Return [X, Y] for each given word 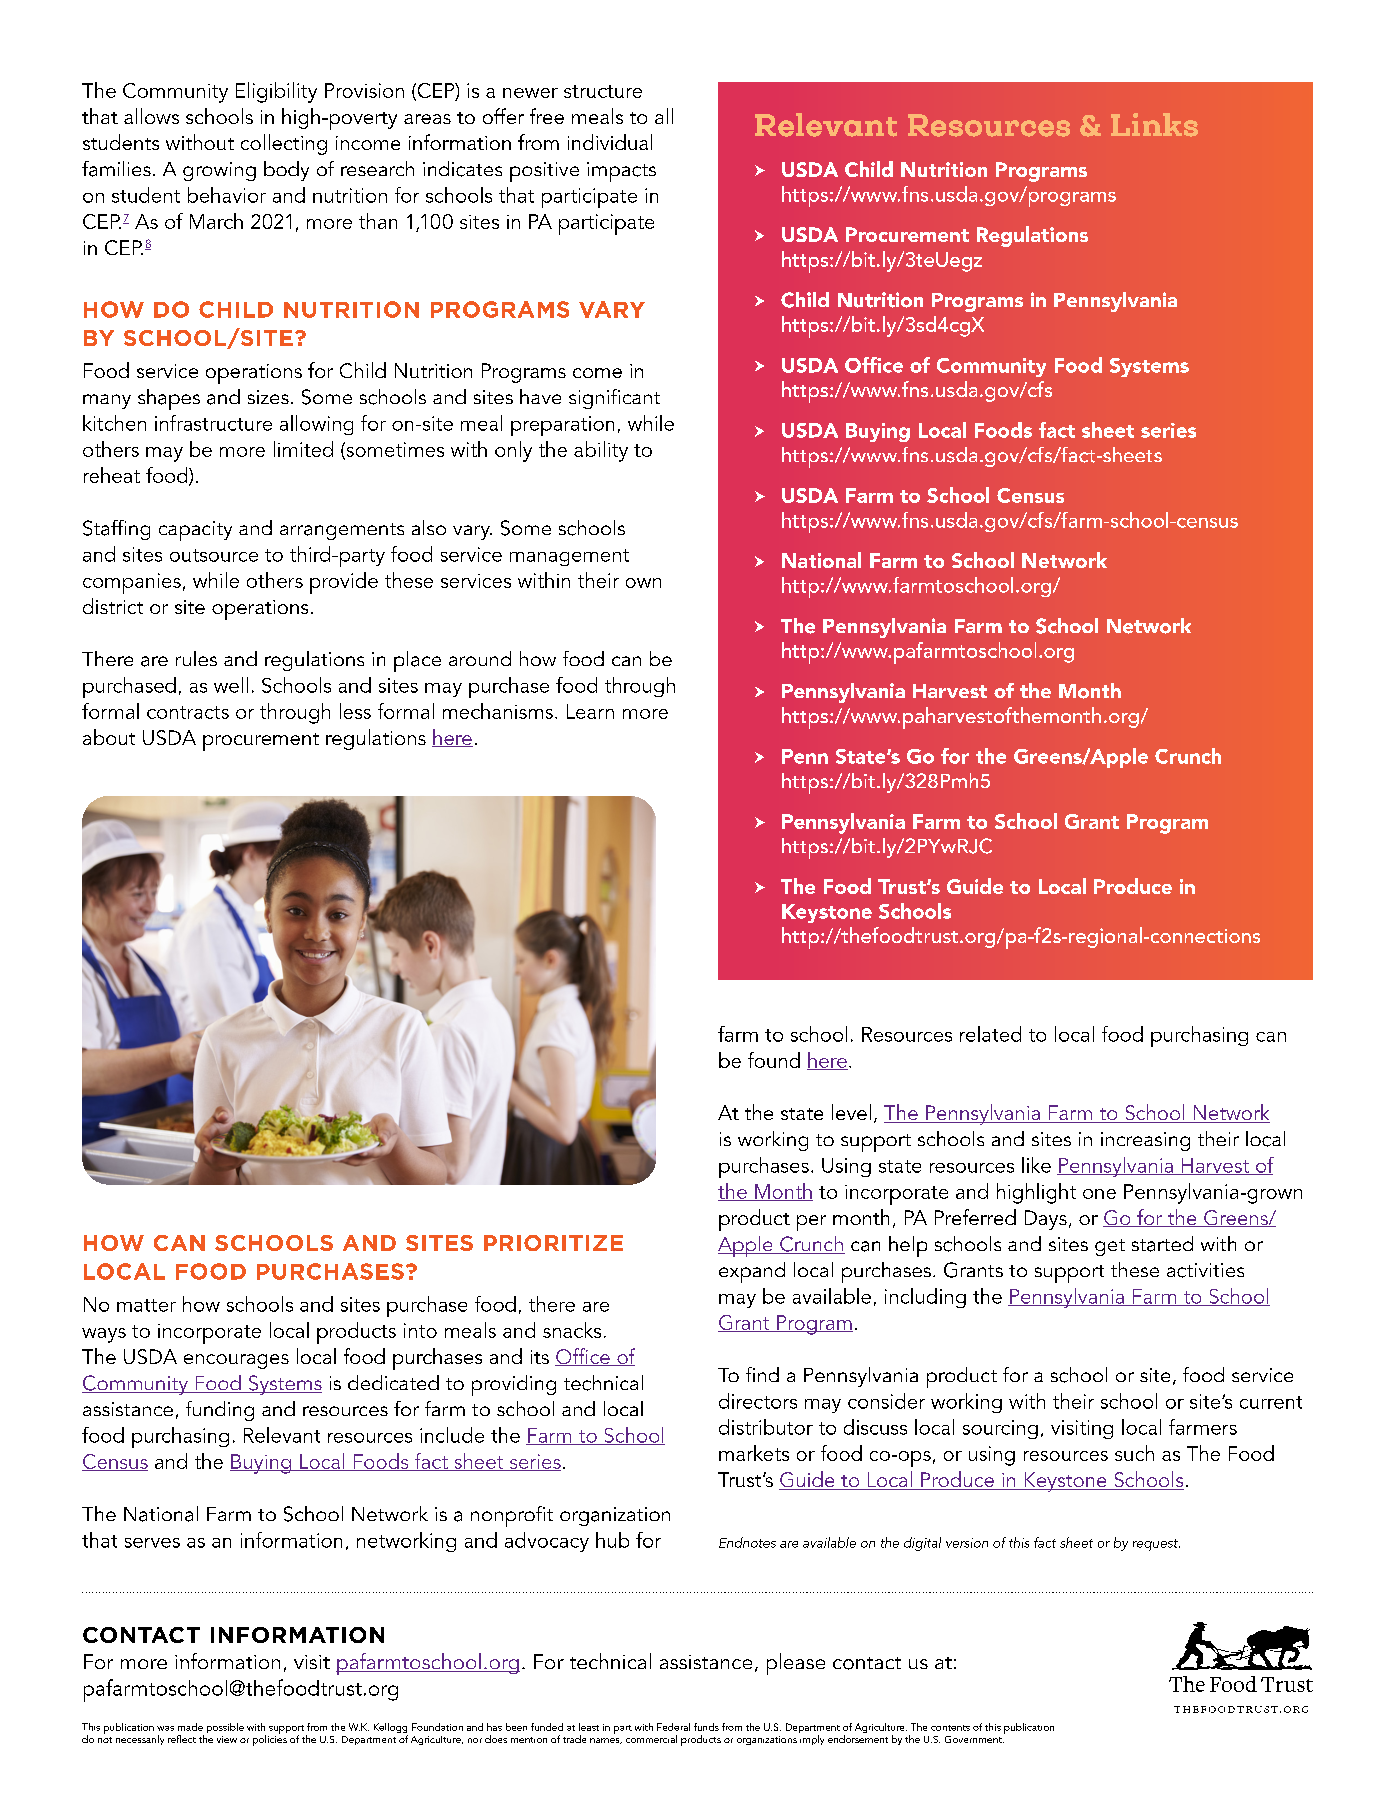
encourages [236, 1361]
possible [225, 1728]
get [1110, 1247]
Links [1154, 125]
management [569, 557]
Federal [673, 1727]
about [109, 737]
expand [752, 1272]
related [990, 1034]
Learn [590, 711]
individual [610, 142]
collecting [284, 144]
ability [601, 451]
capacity [195, 531]
